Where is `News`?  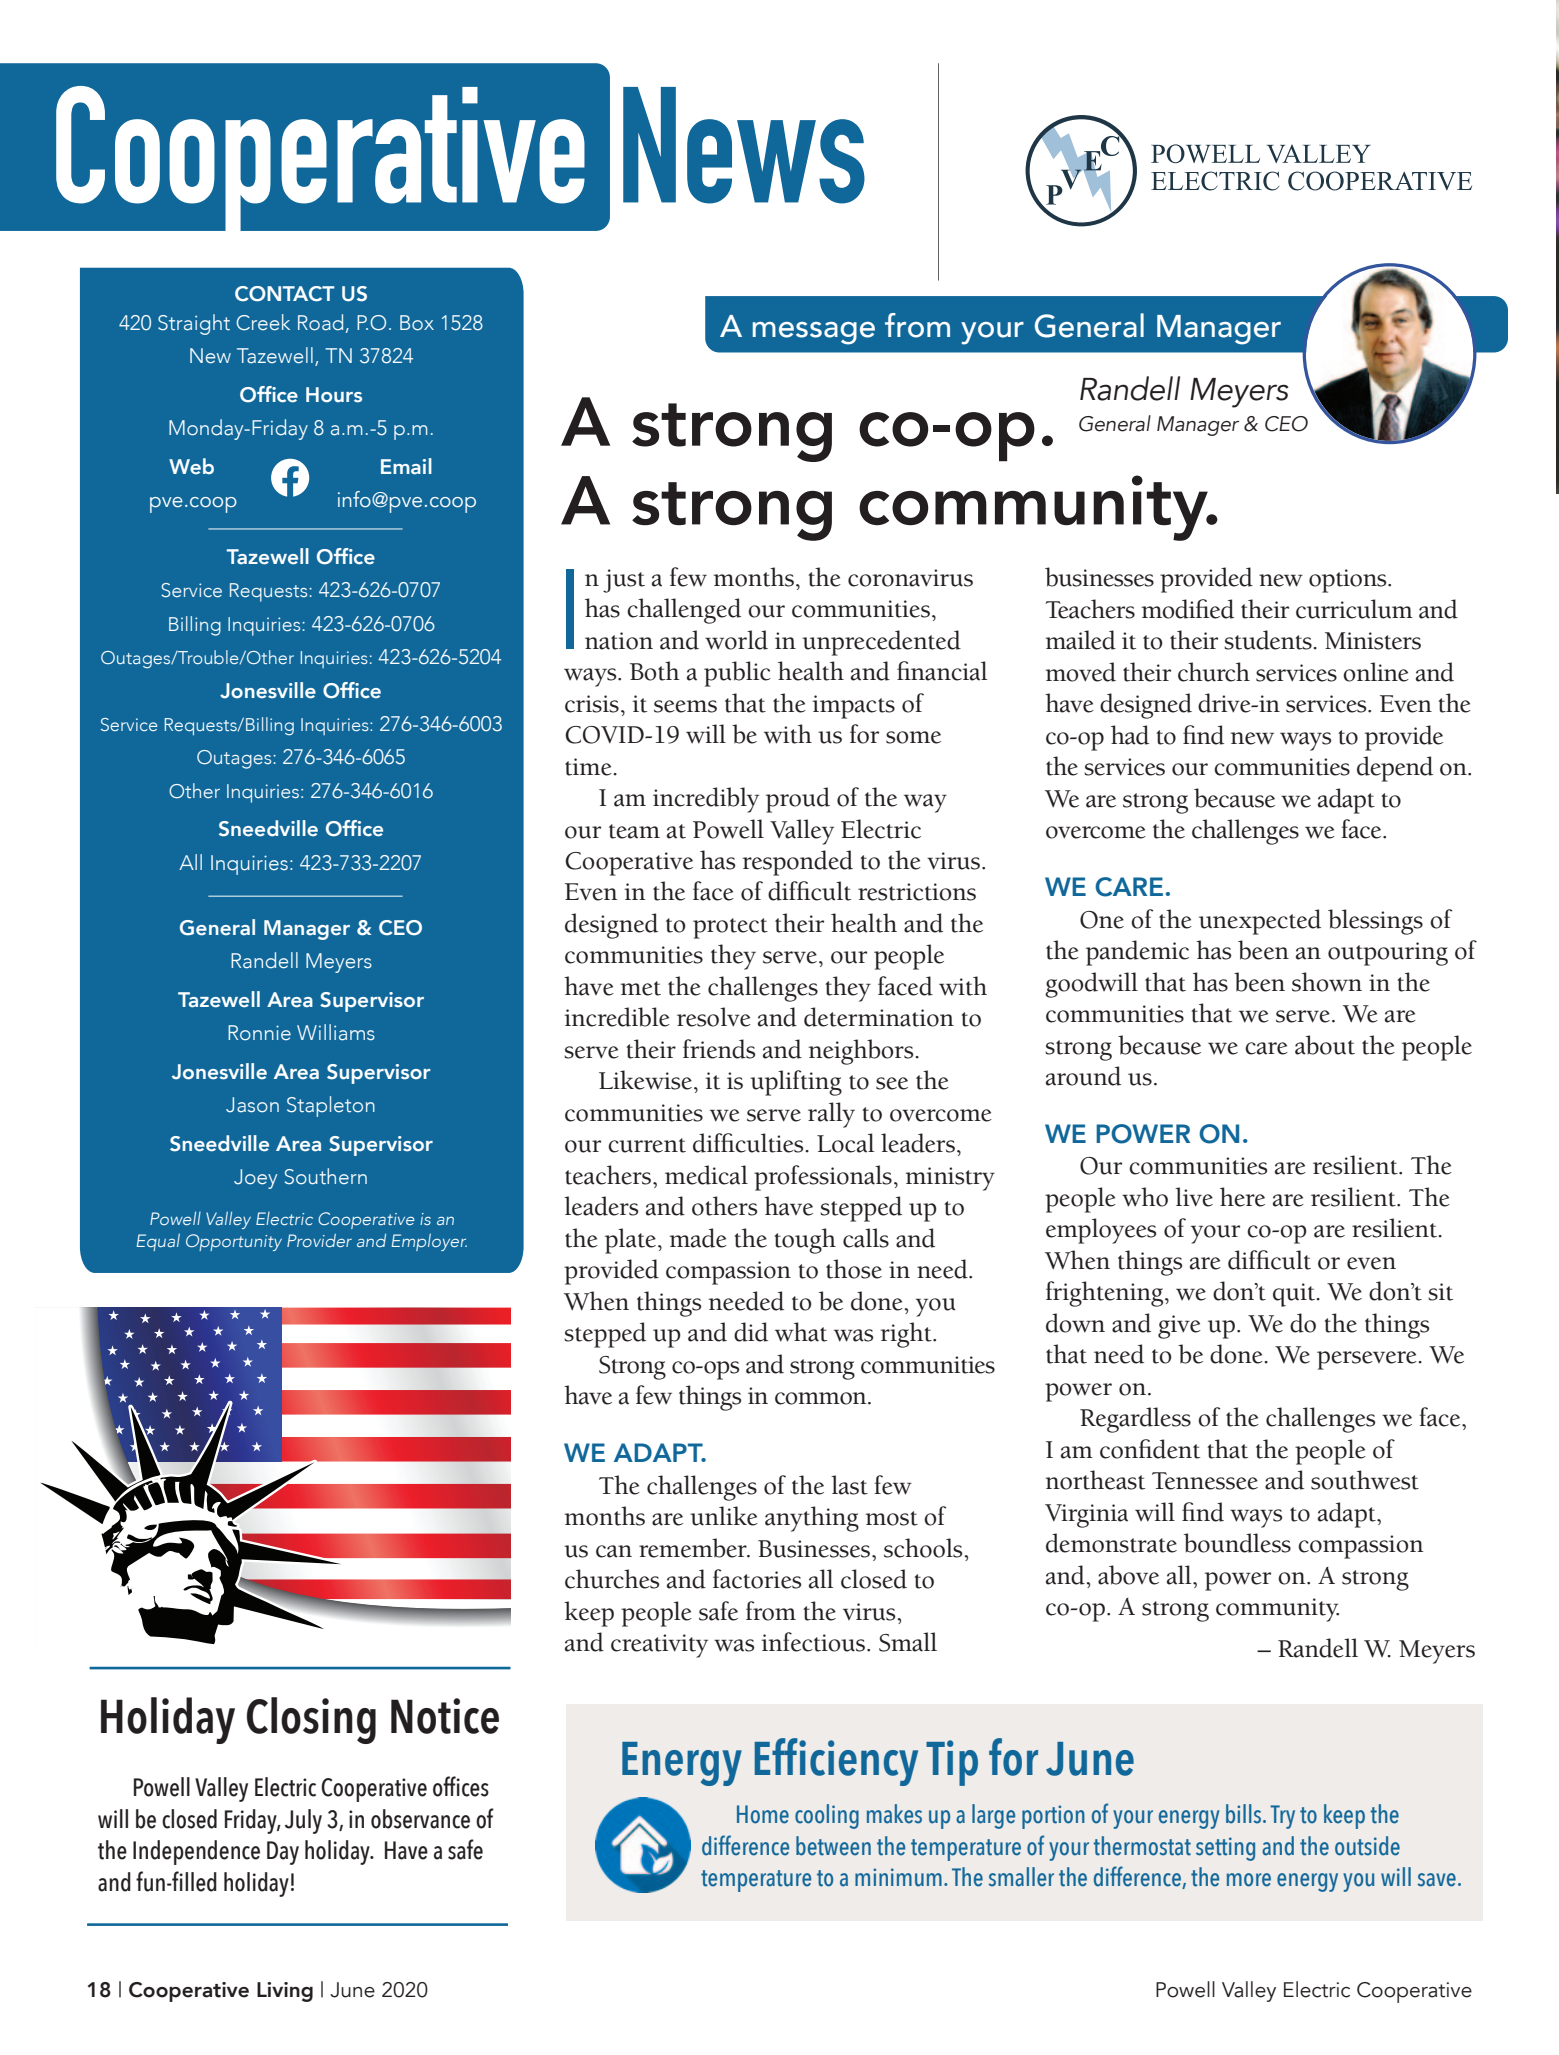 News is located at coordinates (744, 145).
